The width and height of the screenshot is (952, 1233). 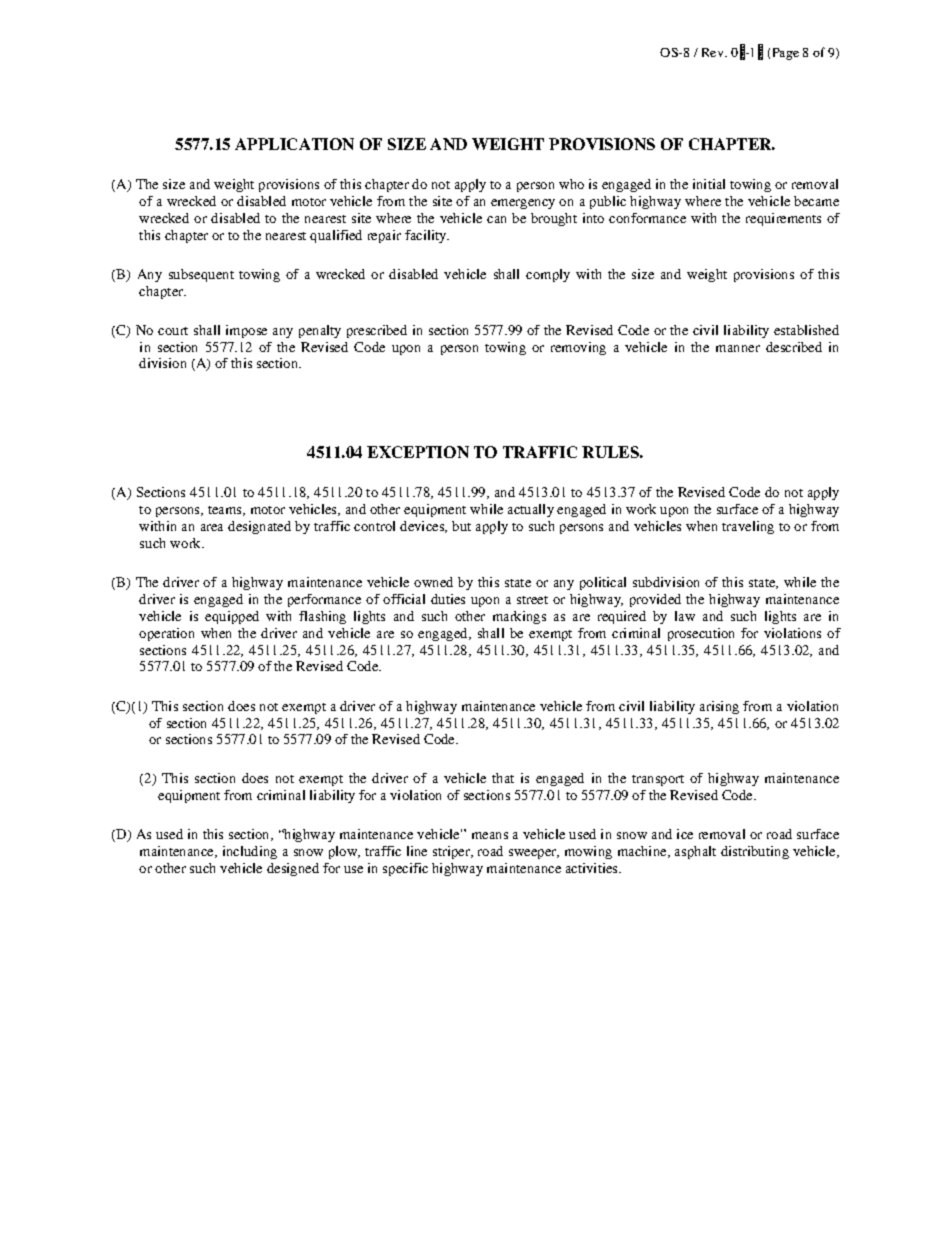 I want to click on including, so click(x=250, y=852).
